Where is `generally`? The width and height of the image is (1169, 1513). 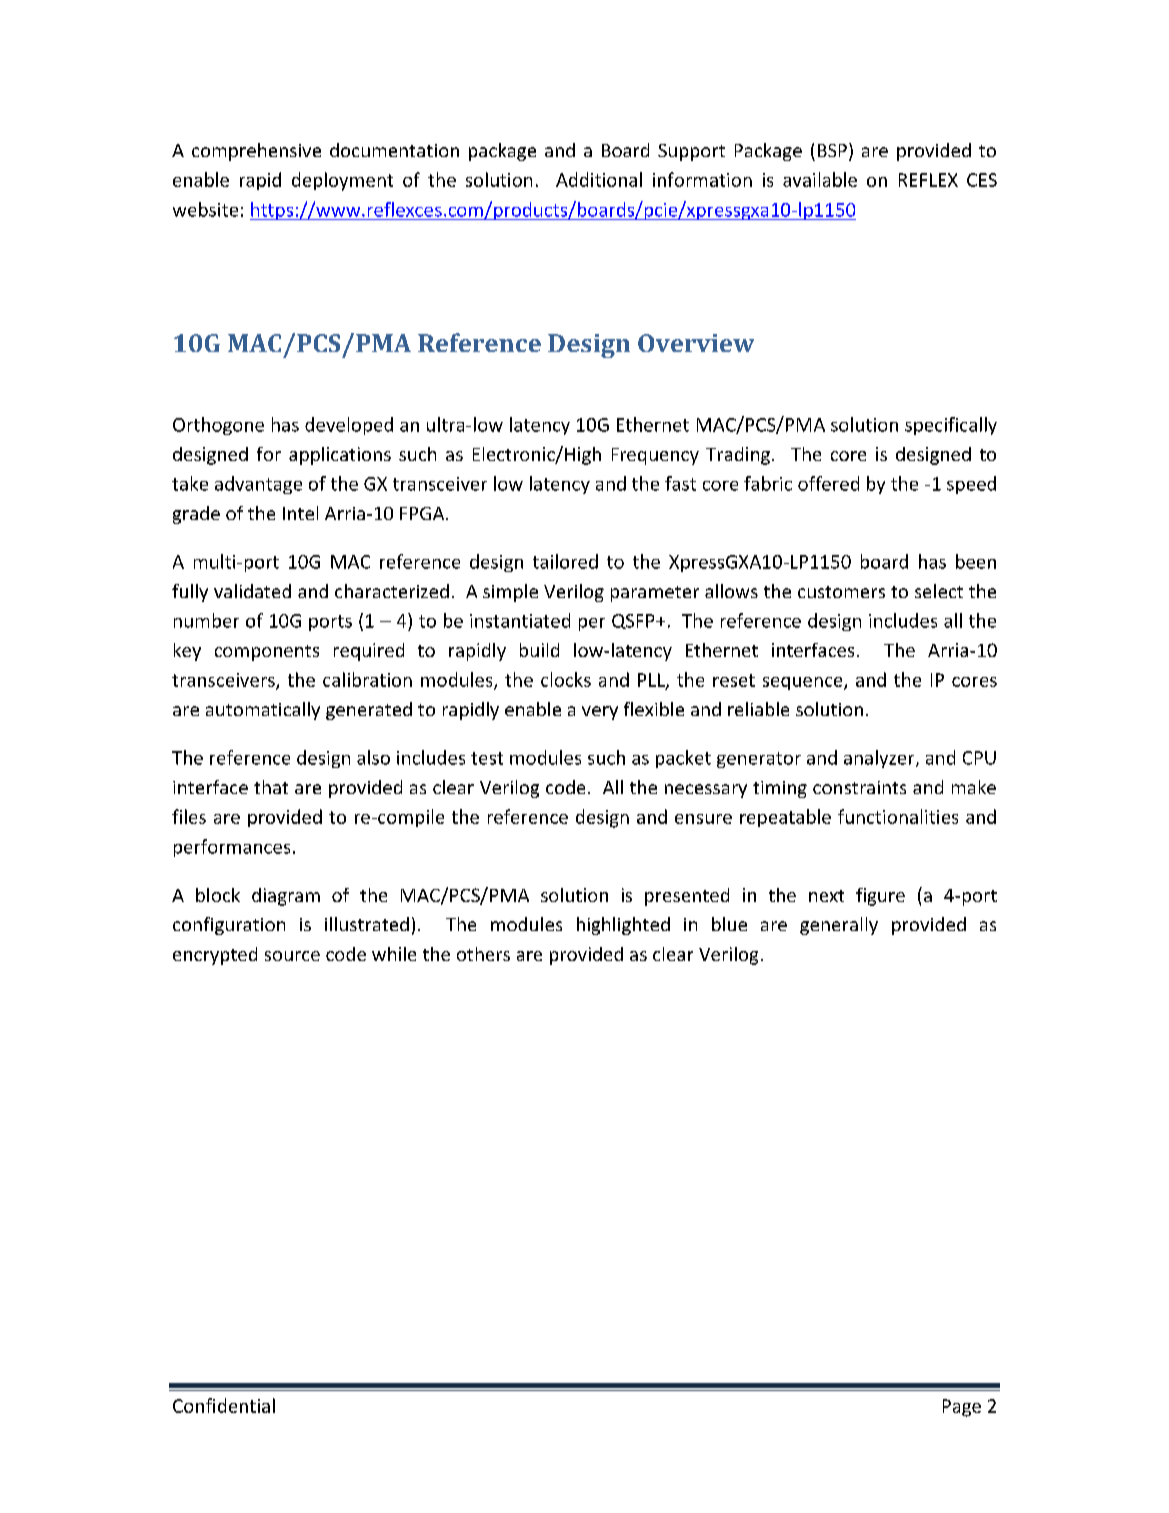
generally is located at coordinates (839, 926).
